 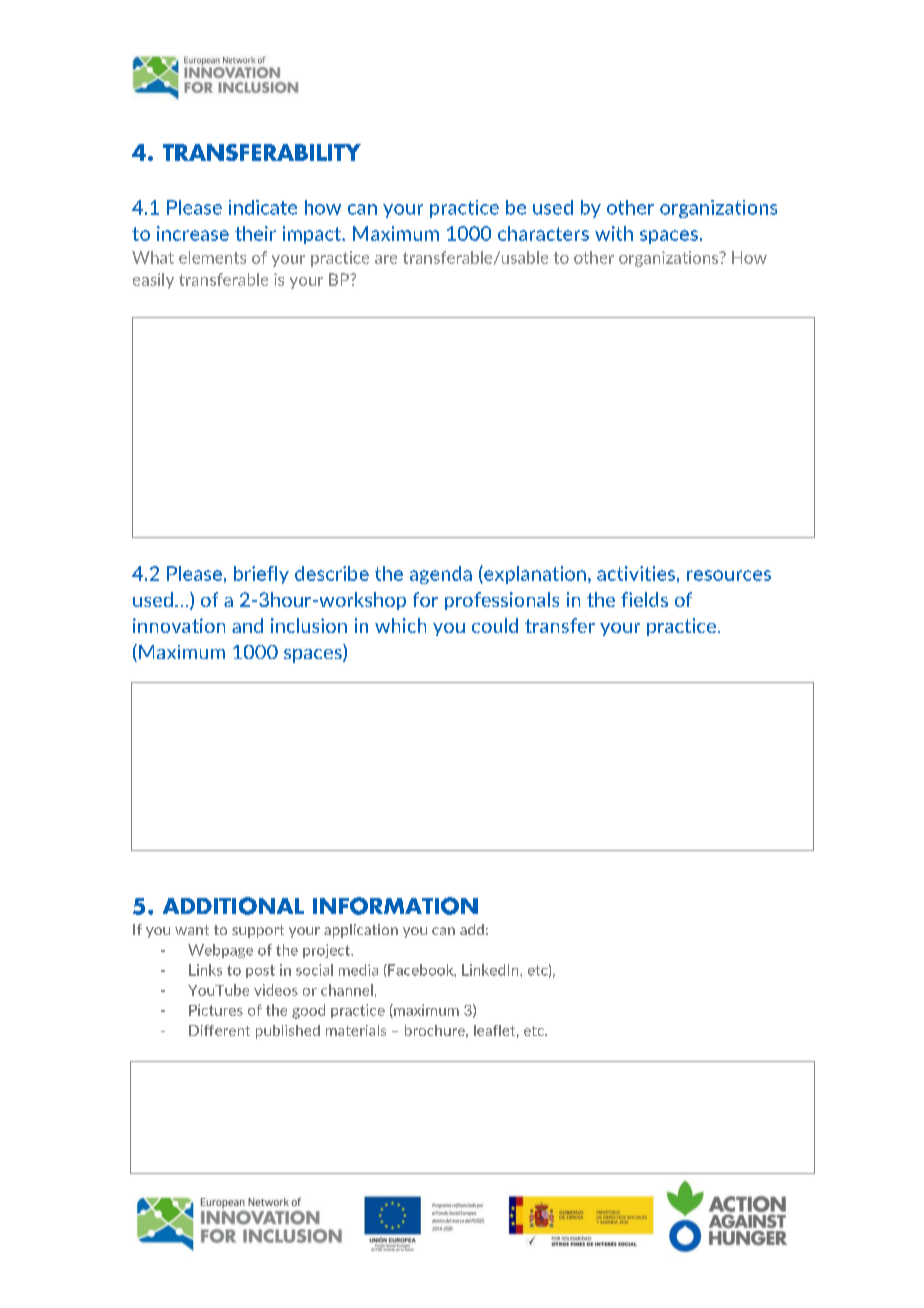 What do you see at coordinates (495, 625) in the screenshot?
I see `could` at bounding box center [495, 625].
